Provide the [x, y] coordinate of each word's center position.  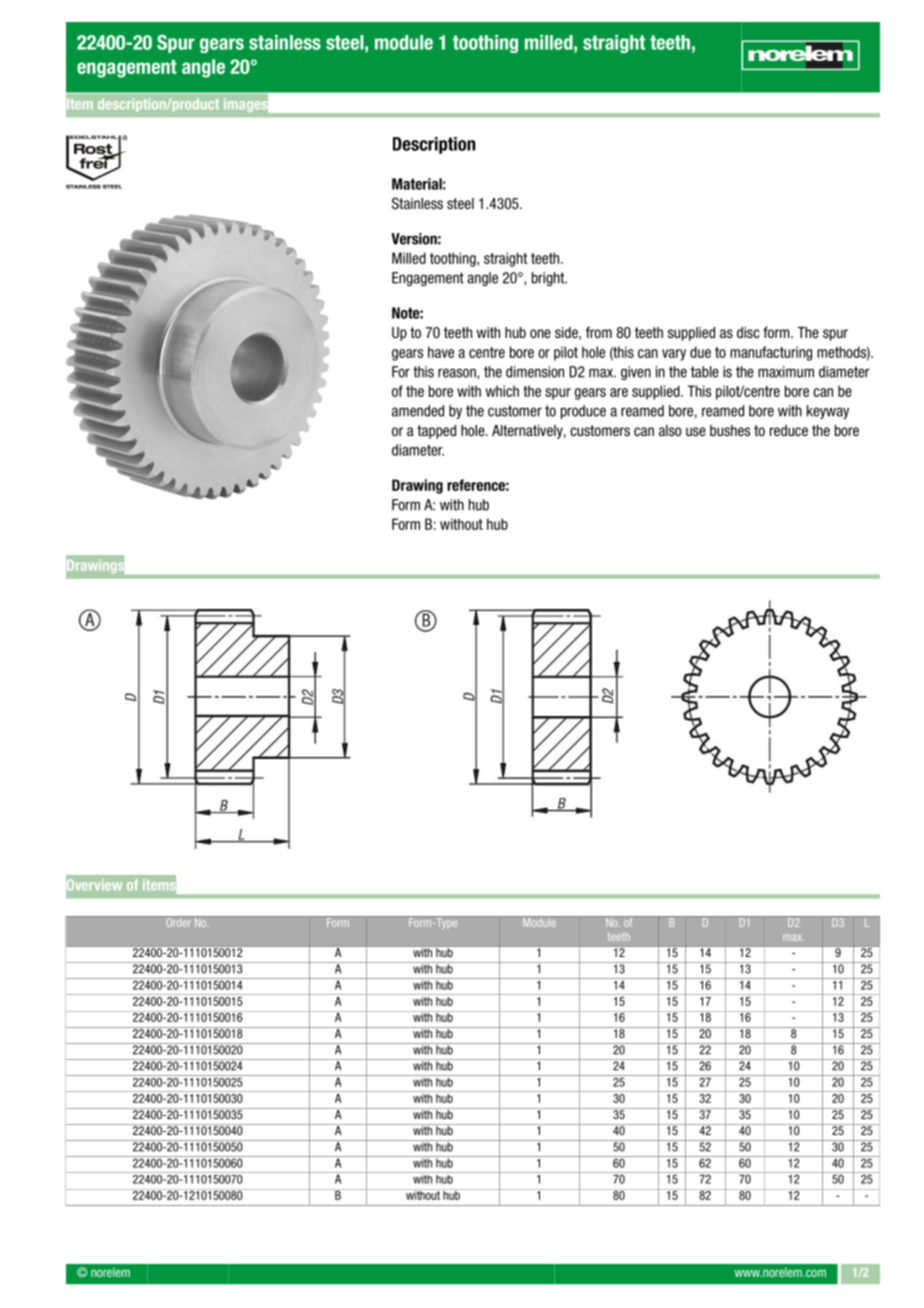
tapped [436, 432]
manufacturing [771, 353]
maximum [786, 372]
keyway [828, 412]
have [441, 352]
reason [458, 373]
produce [583, 412]
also [670, 430]
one [540, 334]
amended [418, 411]
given [636, 373]
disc [748, 333]
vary [674, 355]
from [599, 332]
